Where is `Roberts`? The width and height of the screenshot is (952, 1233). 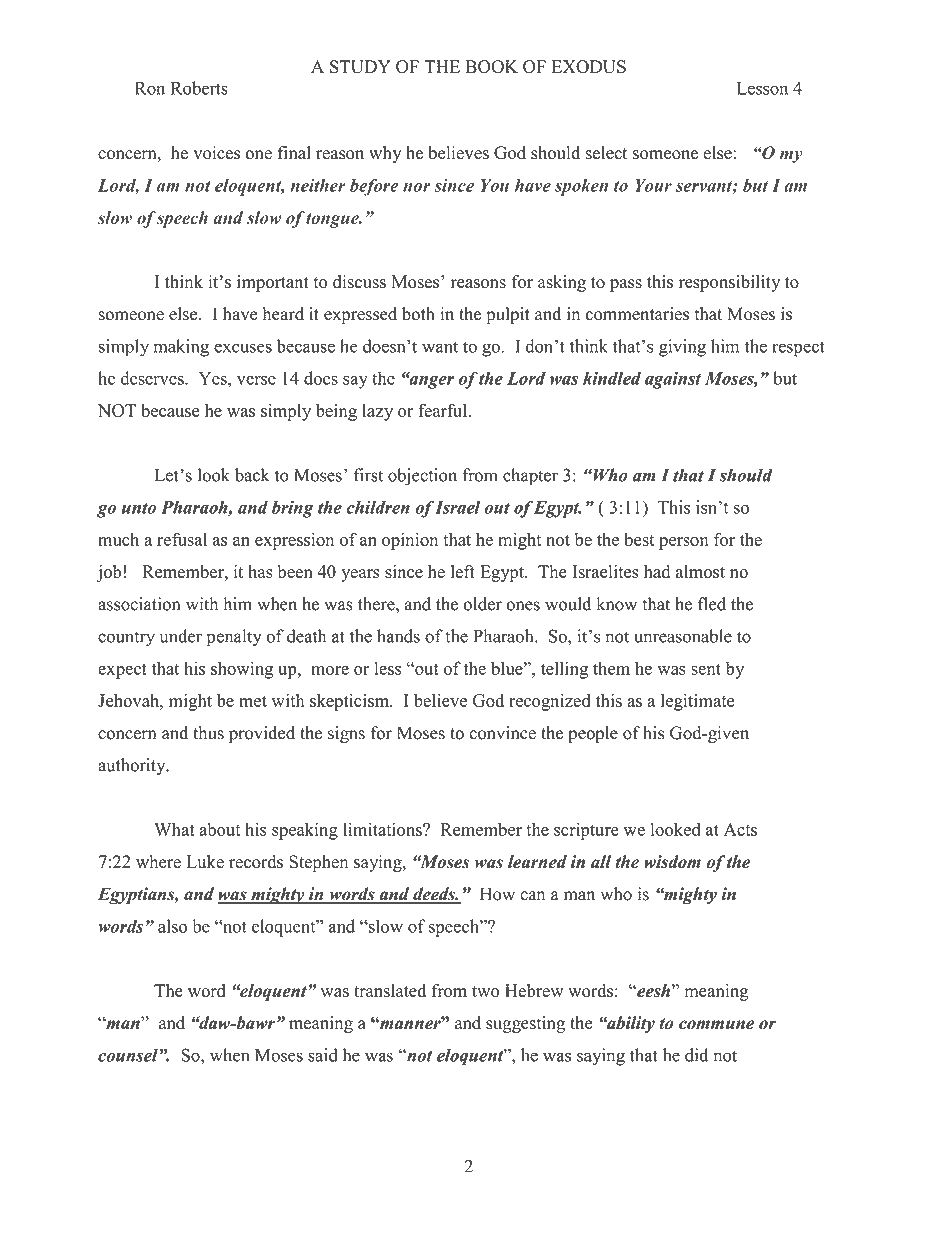
Roberts is located at coordinates (199, 88).
